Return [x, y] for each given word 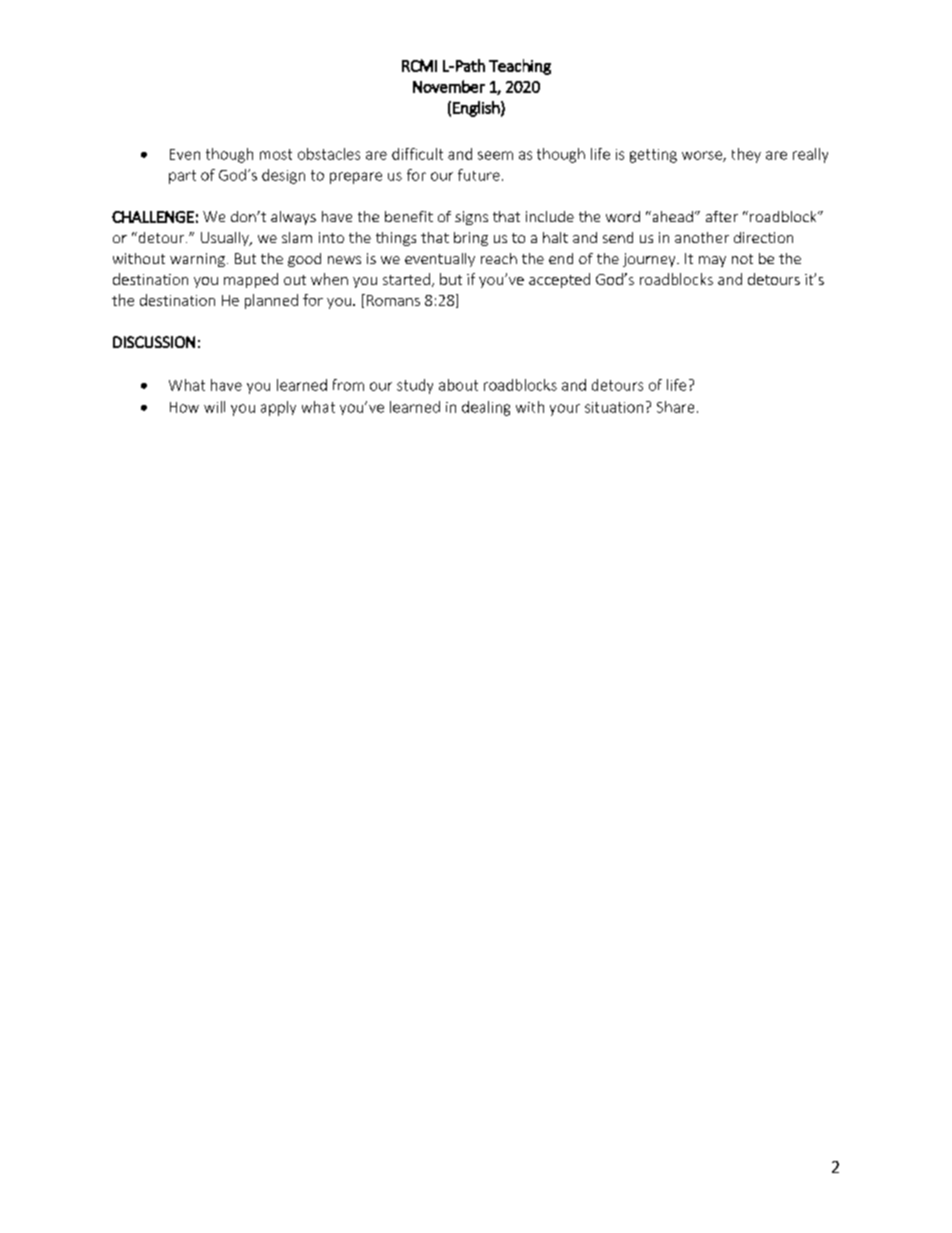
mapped [251, 280]
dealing [486, 408]
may [712, 261]
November [449, 86]
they [746, 155]
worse [703, 156]
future [479, 175]
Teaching [520, 67]
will [214, 407]
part [182, 177]
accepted [559, 280]
